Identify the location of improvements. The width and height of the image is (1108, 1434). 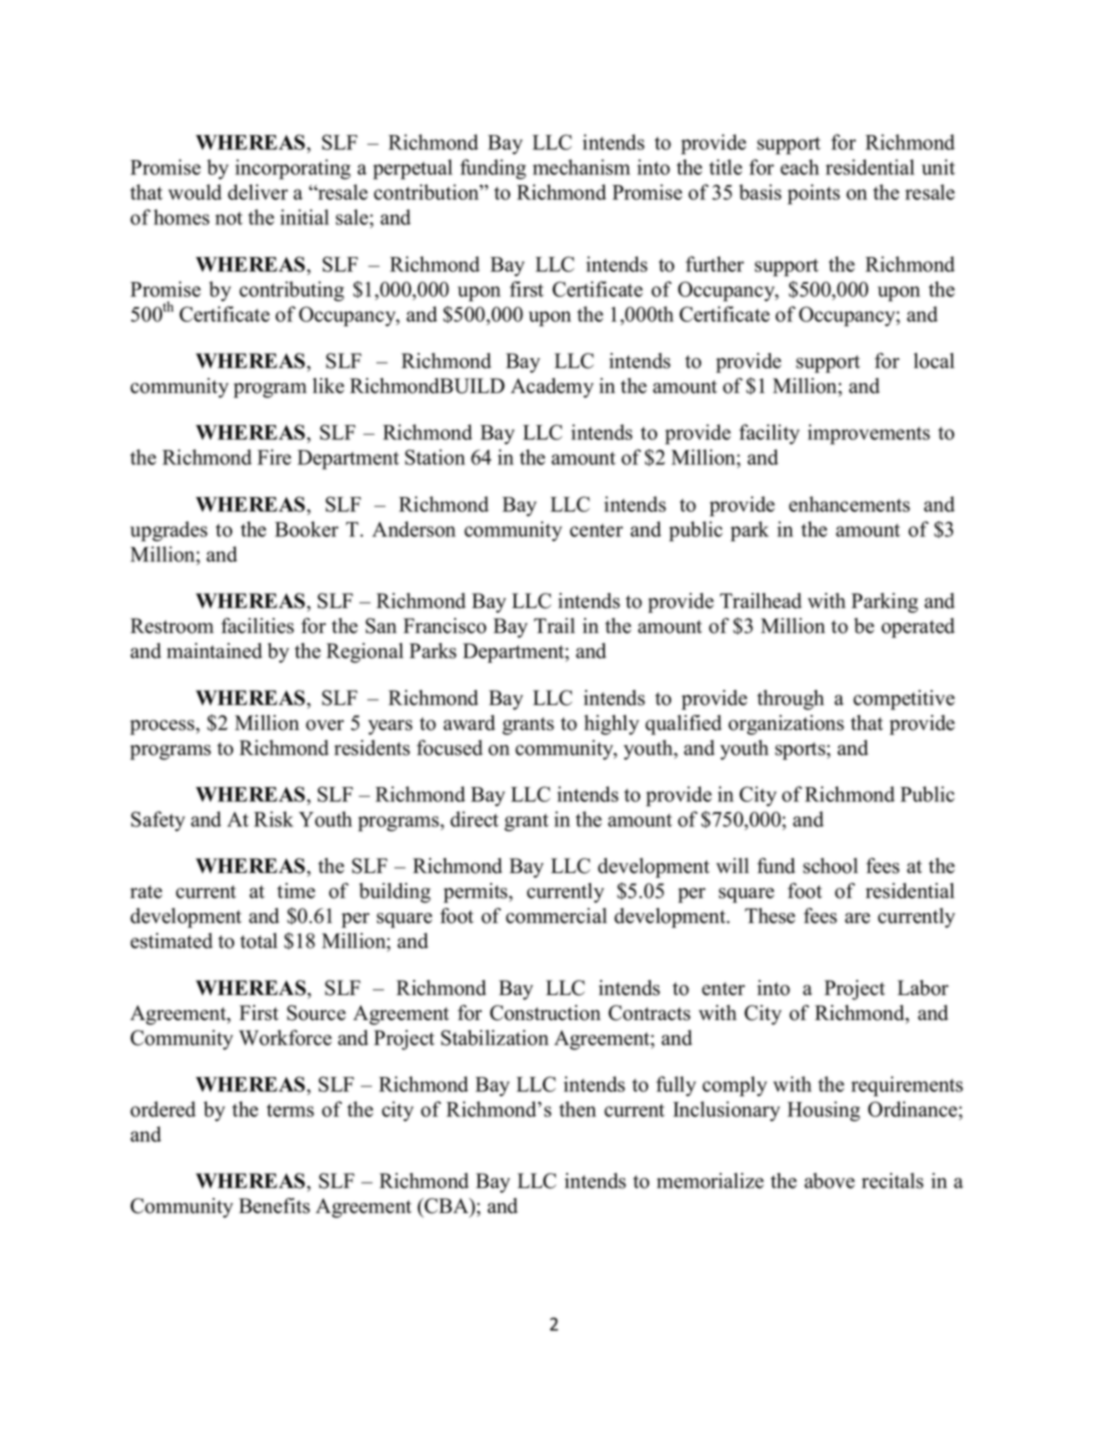
(869, 434).
